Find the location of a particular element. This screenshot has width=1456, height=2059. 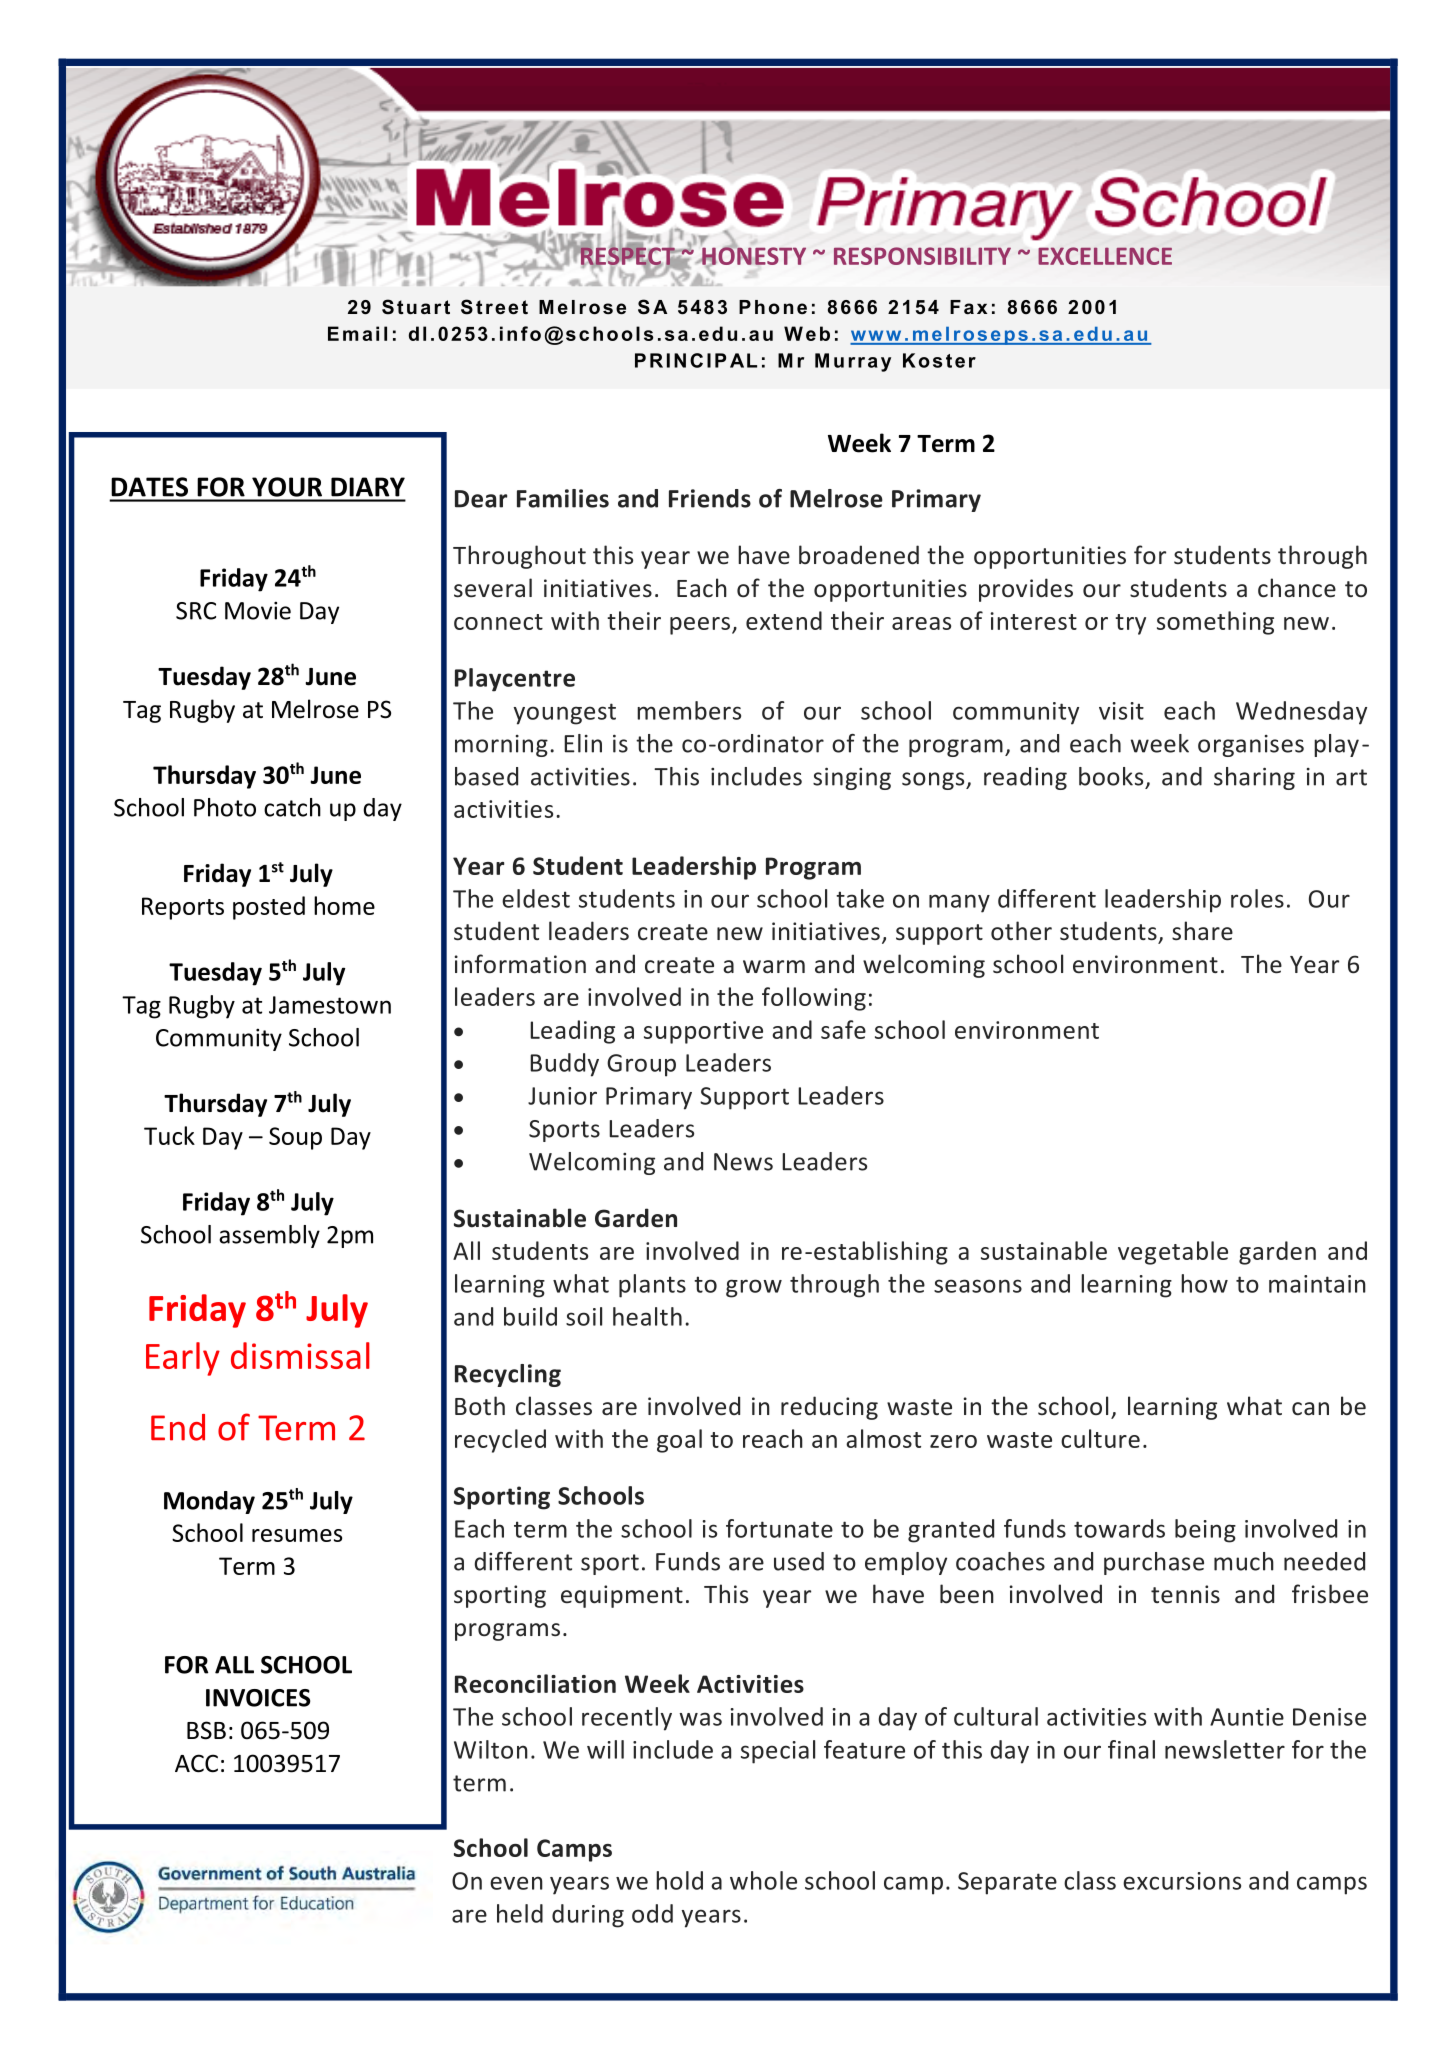

Phone is located at coordinates (773, 307).
